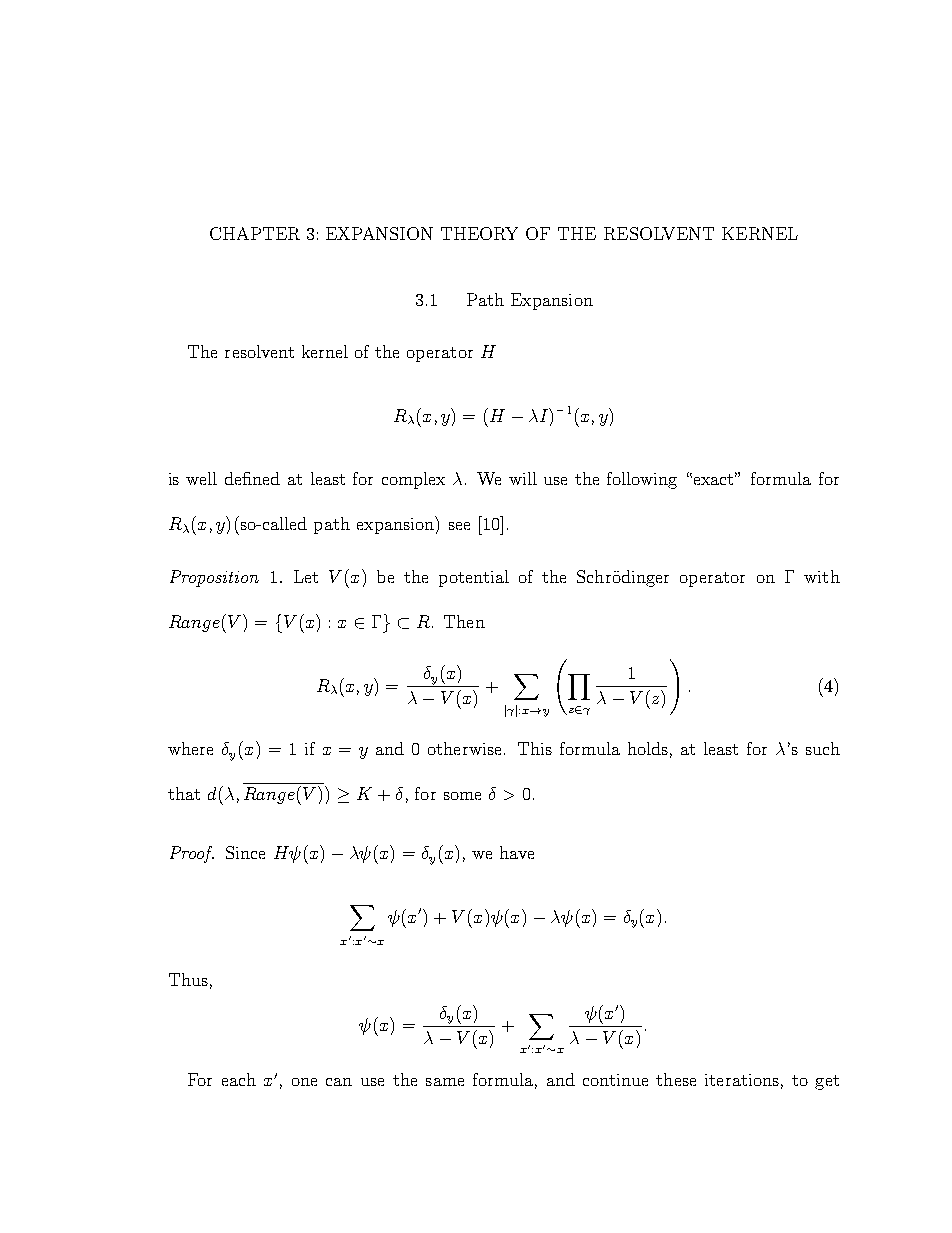 This page has width=952, height=1233. I want to click on CHAPTER, so click(255, 233).
